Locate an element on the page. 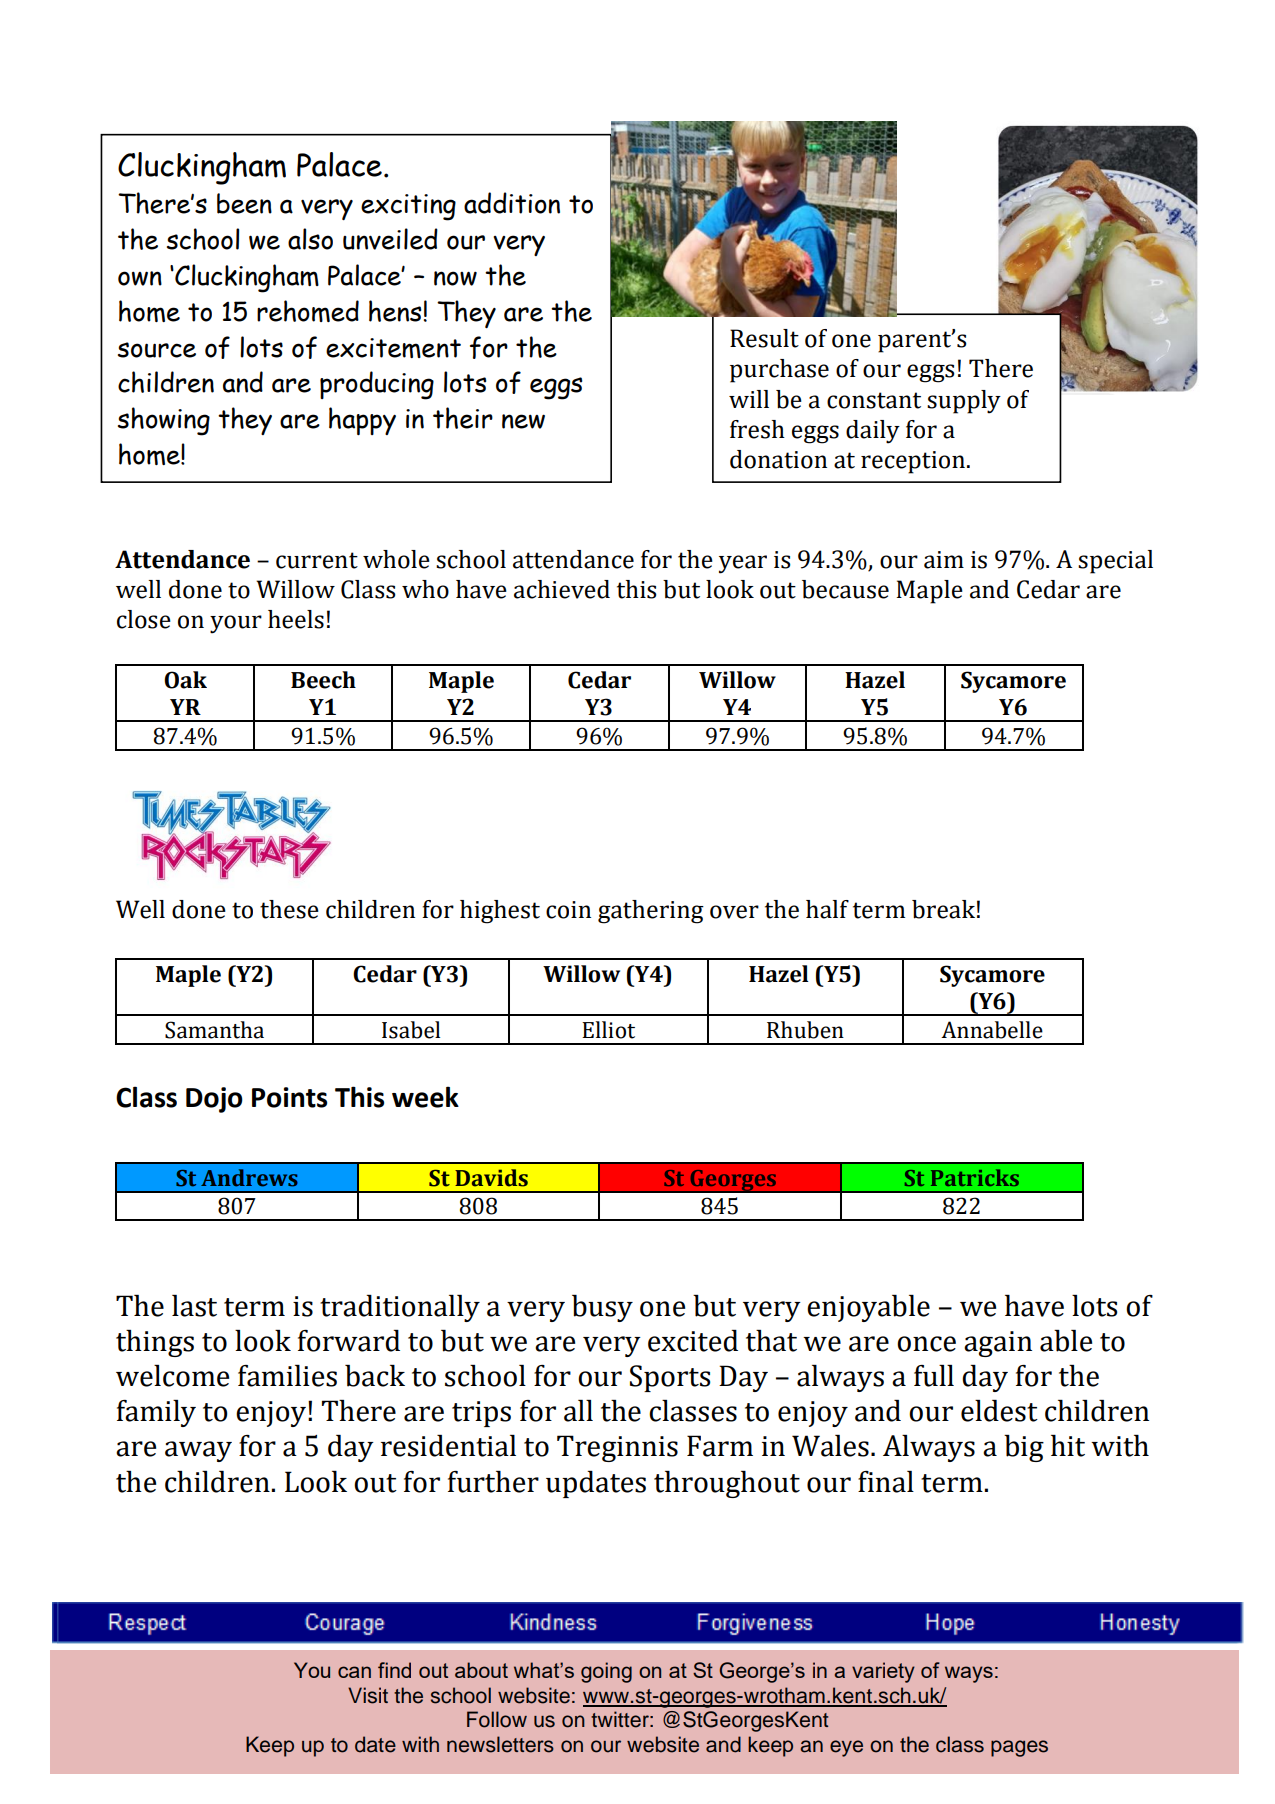  Farm is located at coordinates (720, 1446).
